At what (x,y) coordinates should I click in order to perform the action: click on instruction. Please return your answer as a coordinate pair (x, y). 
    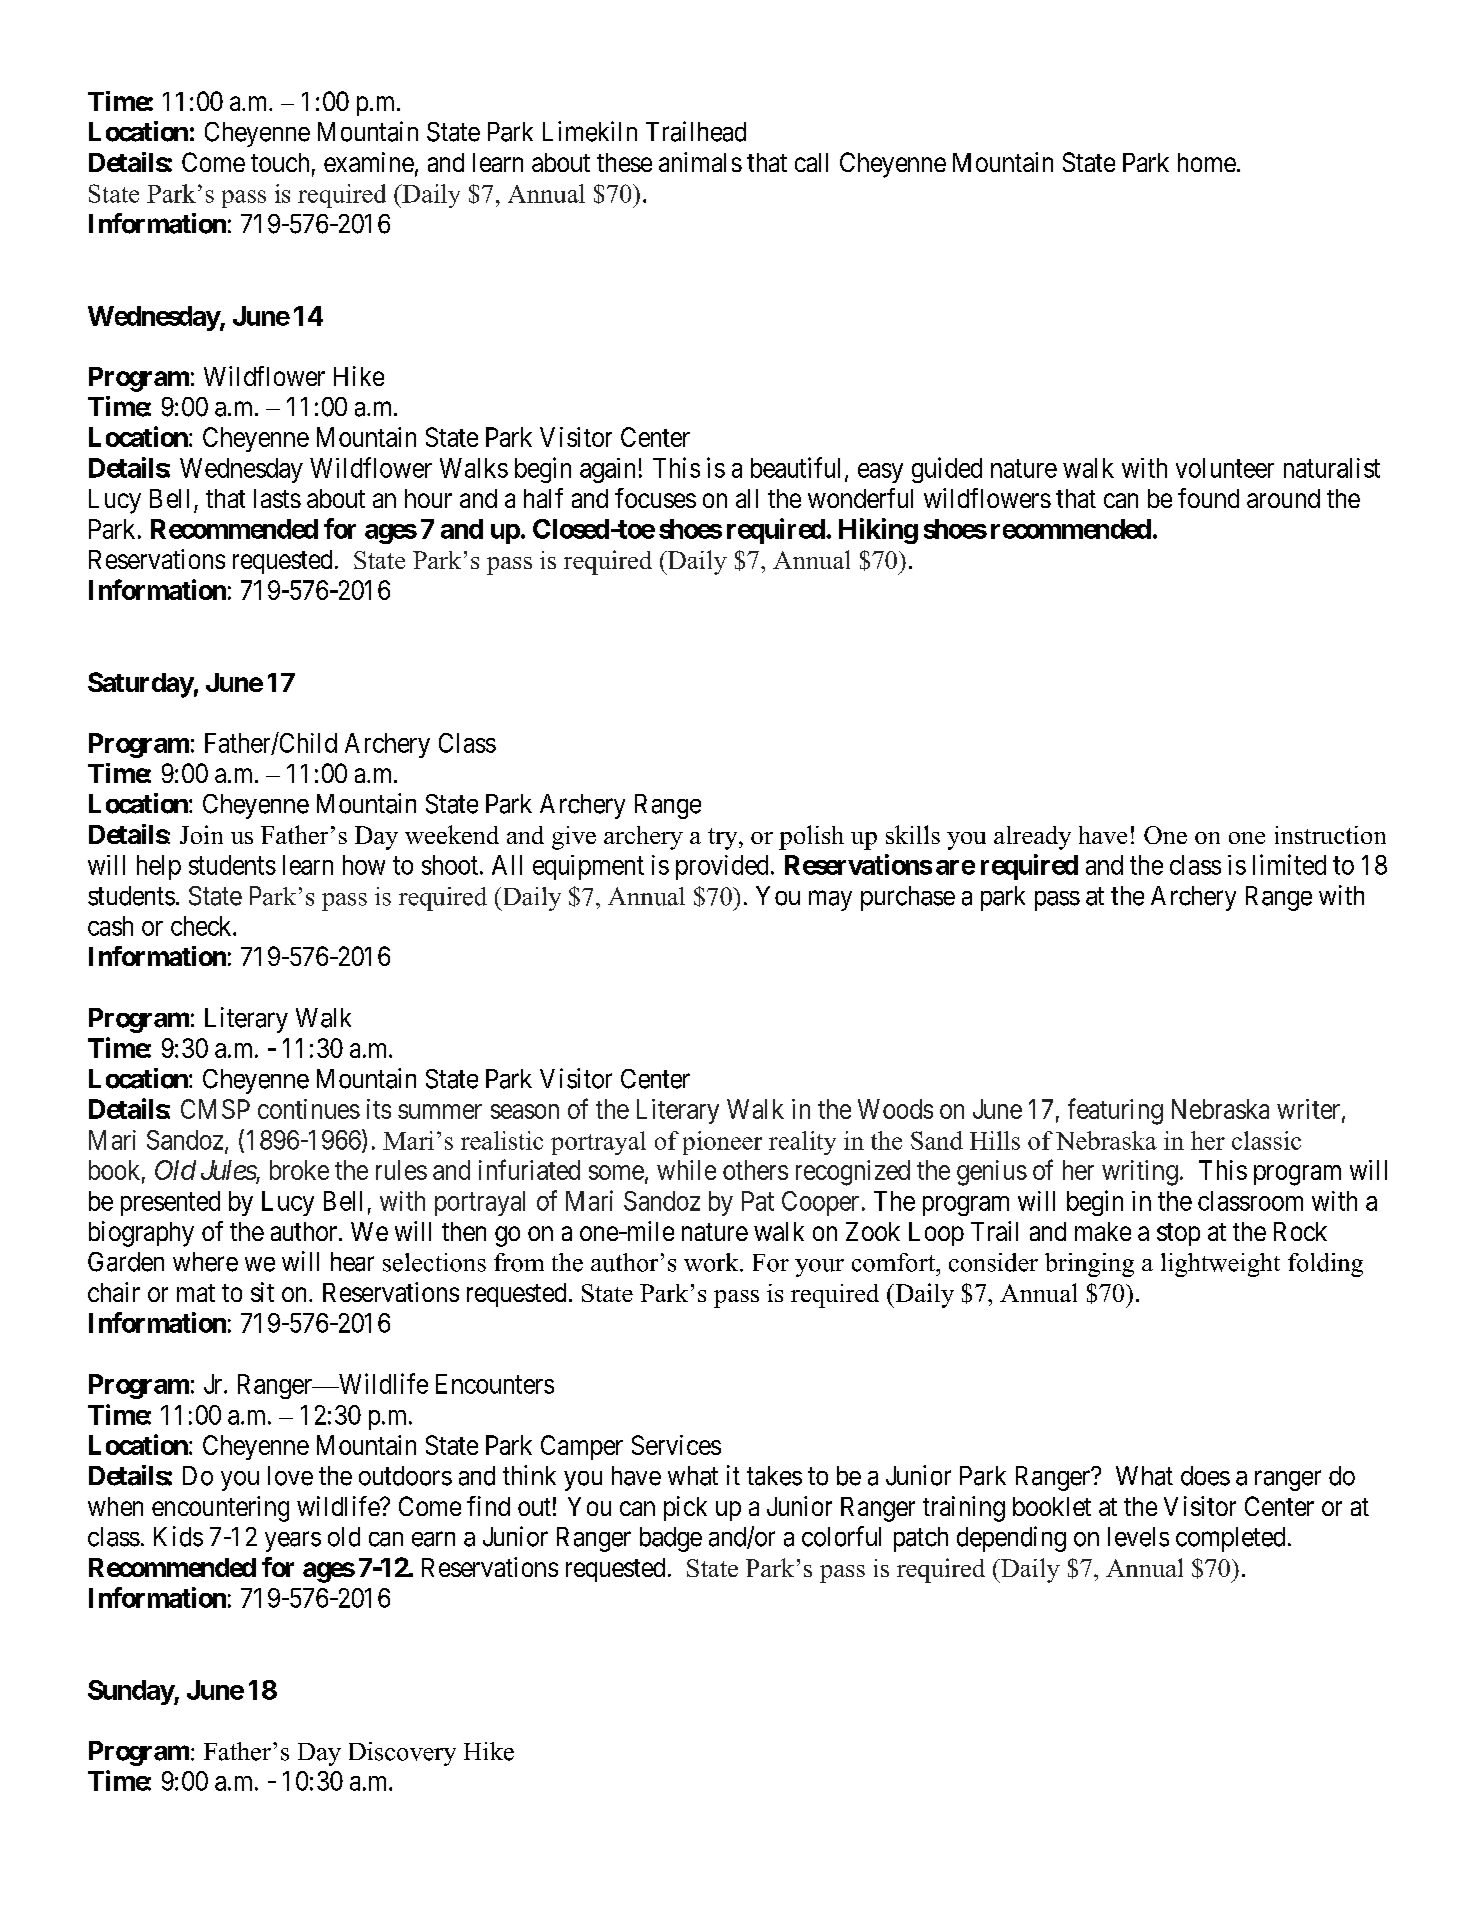
    Looking at the image, I should click on (1330, 835).
